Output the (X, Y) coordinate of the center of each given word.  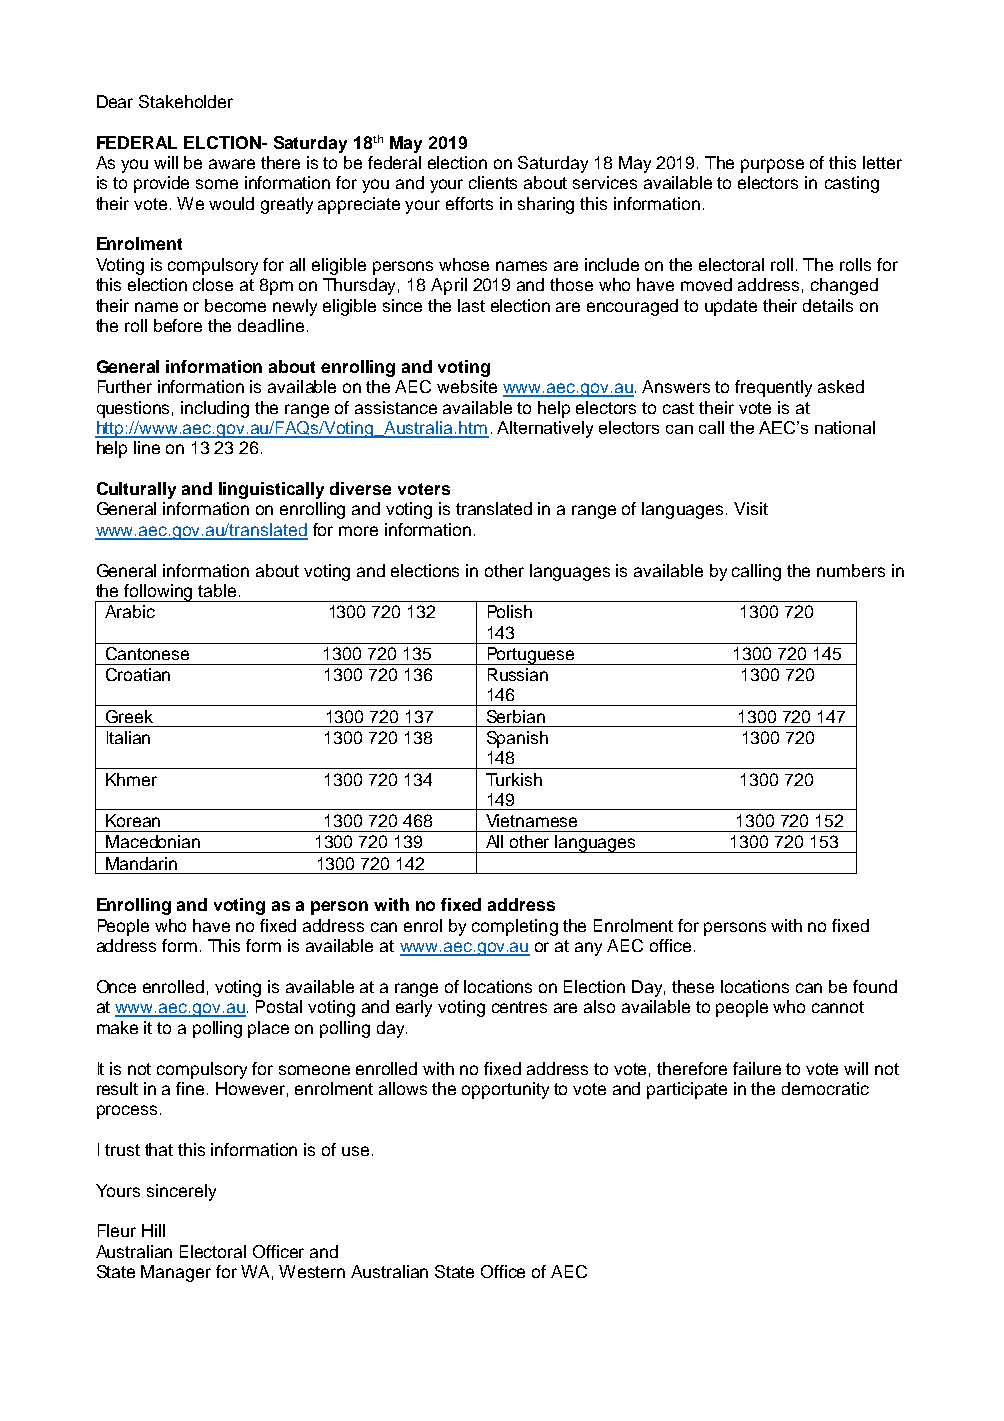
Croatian (138, 674)
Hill (153, 1230)
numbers (851, 570)
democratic (825, 1088)
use (355, 1151)
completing (515, 927)
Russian (518, 674)
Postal (279, 1006)
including (215, 409)
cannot (838, 1007)
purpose (772, 166)
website (467, 386)
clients (493, 182)
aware (232, 164)
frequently (773, 388)
